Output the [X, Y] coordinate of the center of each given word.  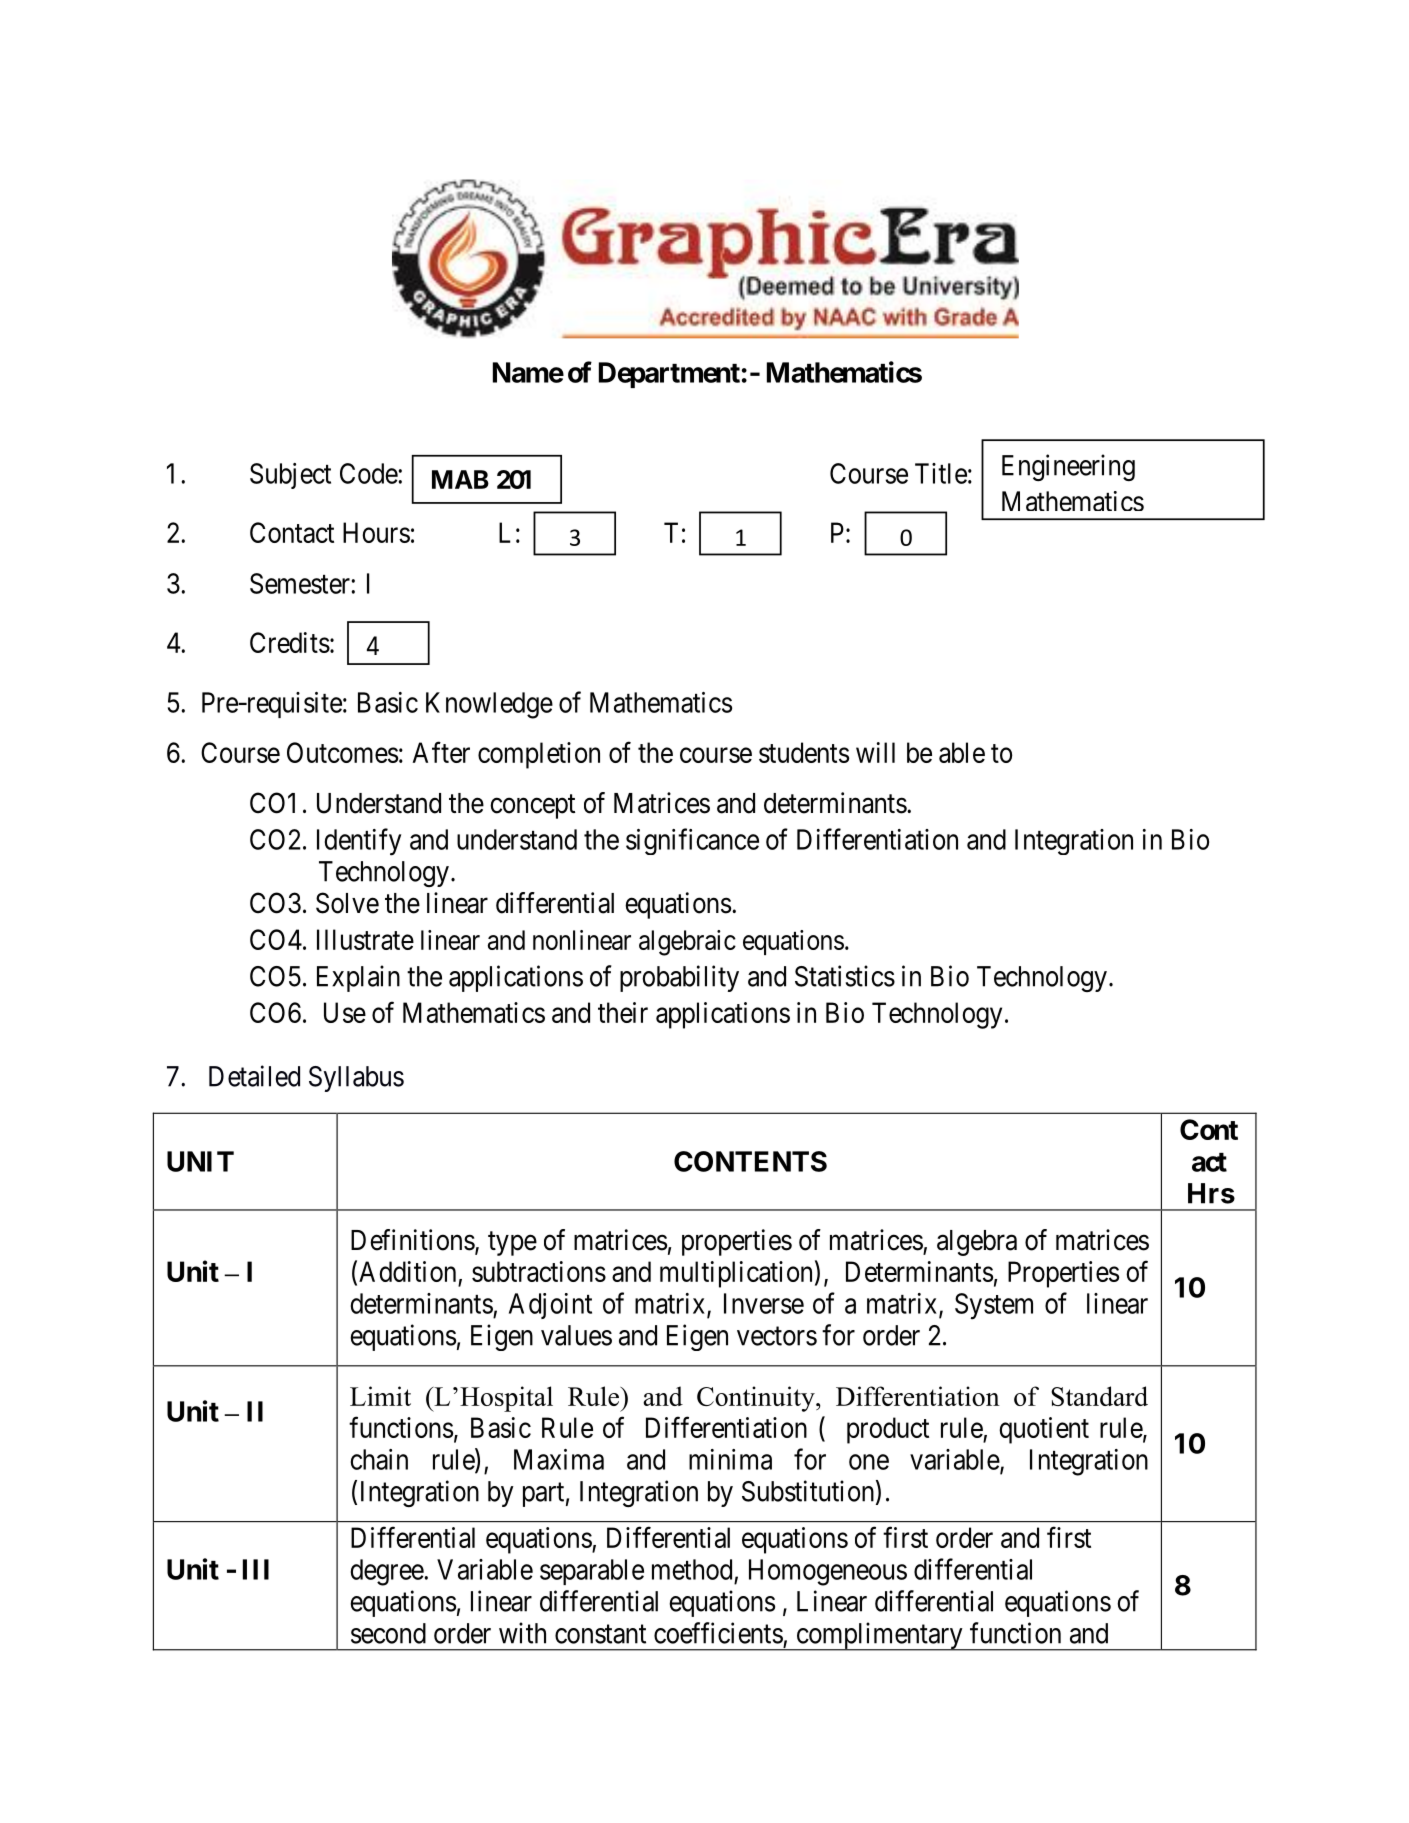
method [692, 1569]
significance [692, 841]
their [623, 1012]
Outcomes [342, 752]
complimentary [879, 1636]
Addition [407, 1271]
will [875, 752]
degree [388, 1572]
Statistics [845, 976]
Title [941, 473]
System [994, 1306]
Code [369, 473]
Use [345, 1012]
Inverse [764, 1303]
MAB [460, 479]
